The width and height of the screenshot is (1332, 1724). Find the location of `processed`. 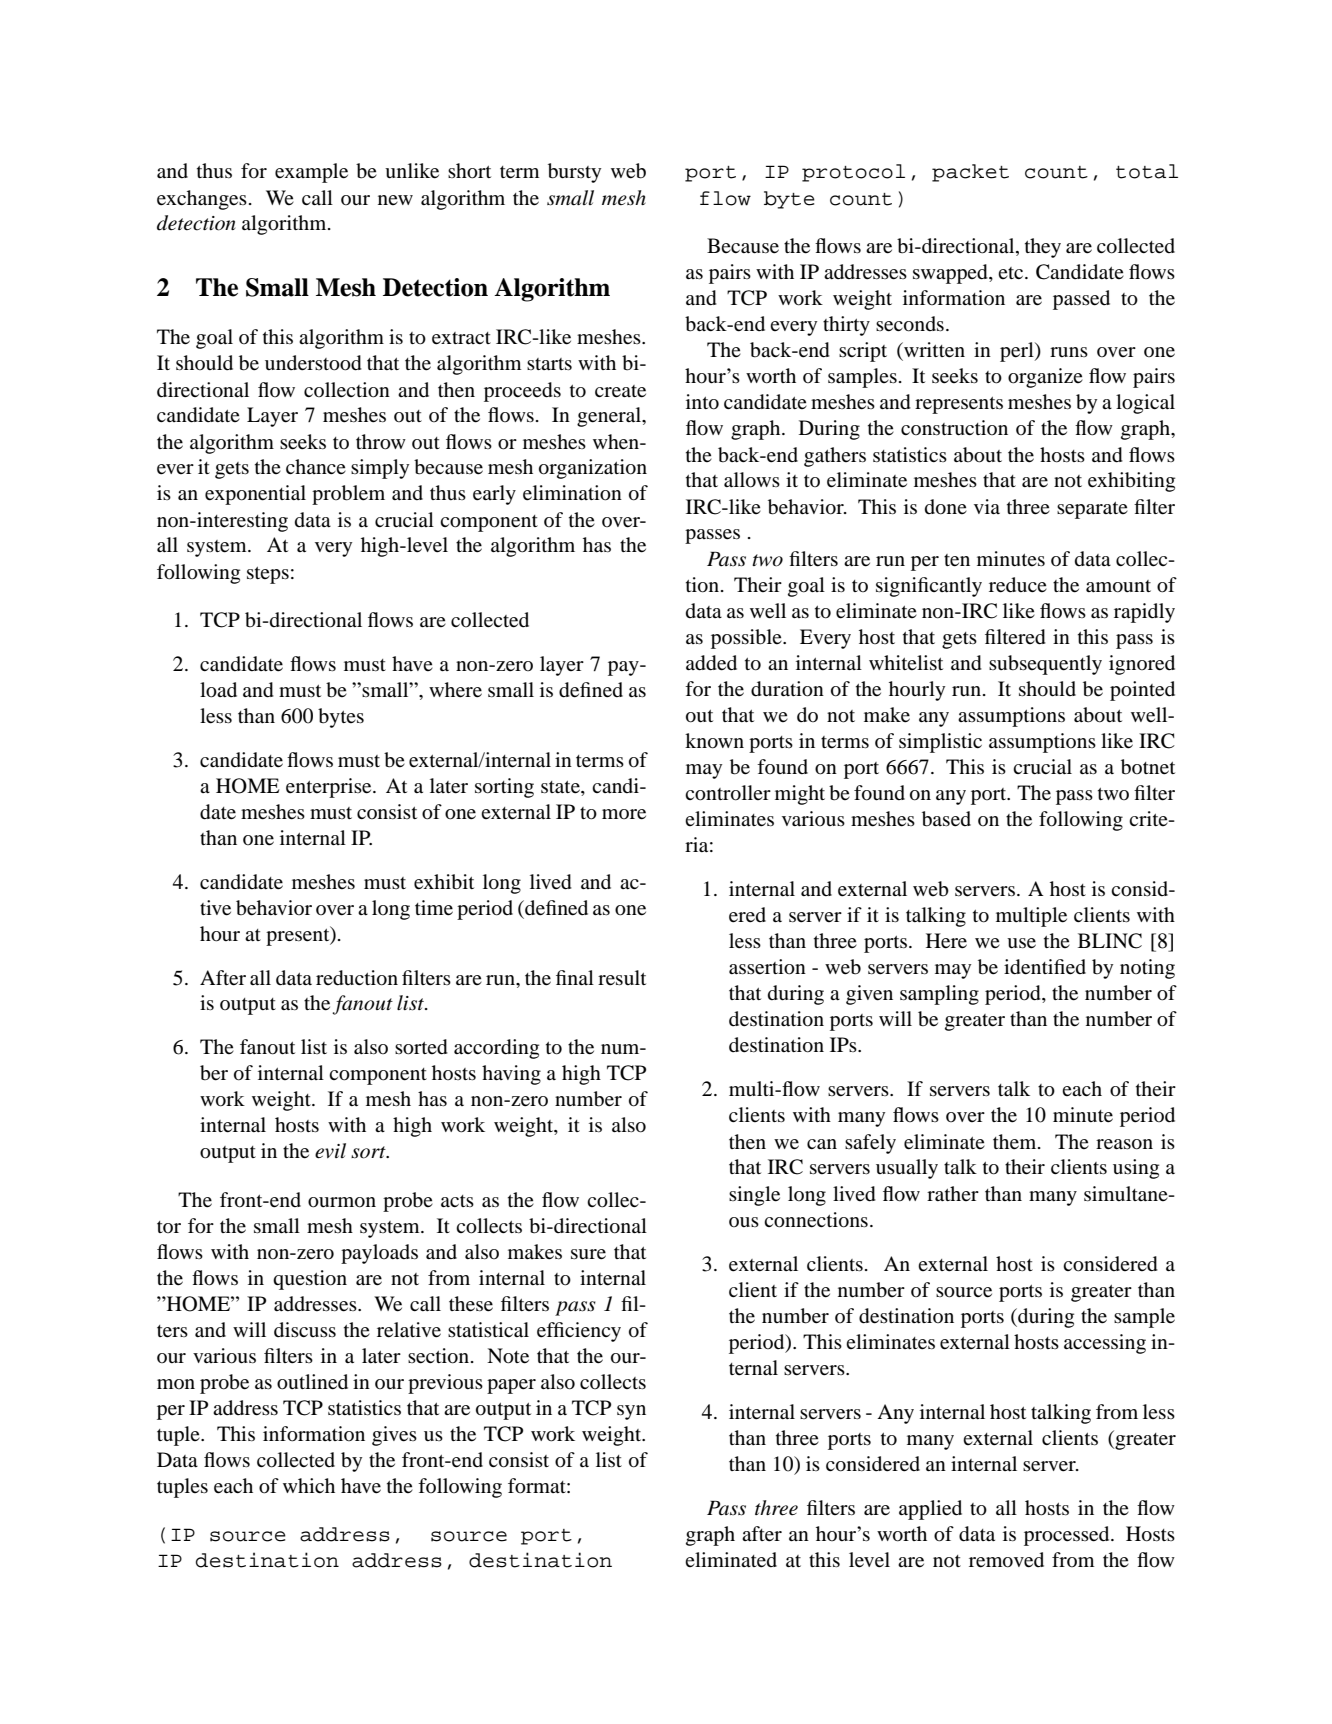

processed is located at coordinates (1068, 1536).
